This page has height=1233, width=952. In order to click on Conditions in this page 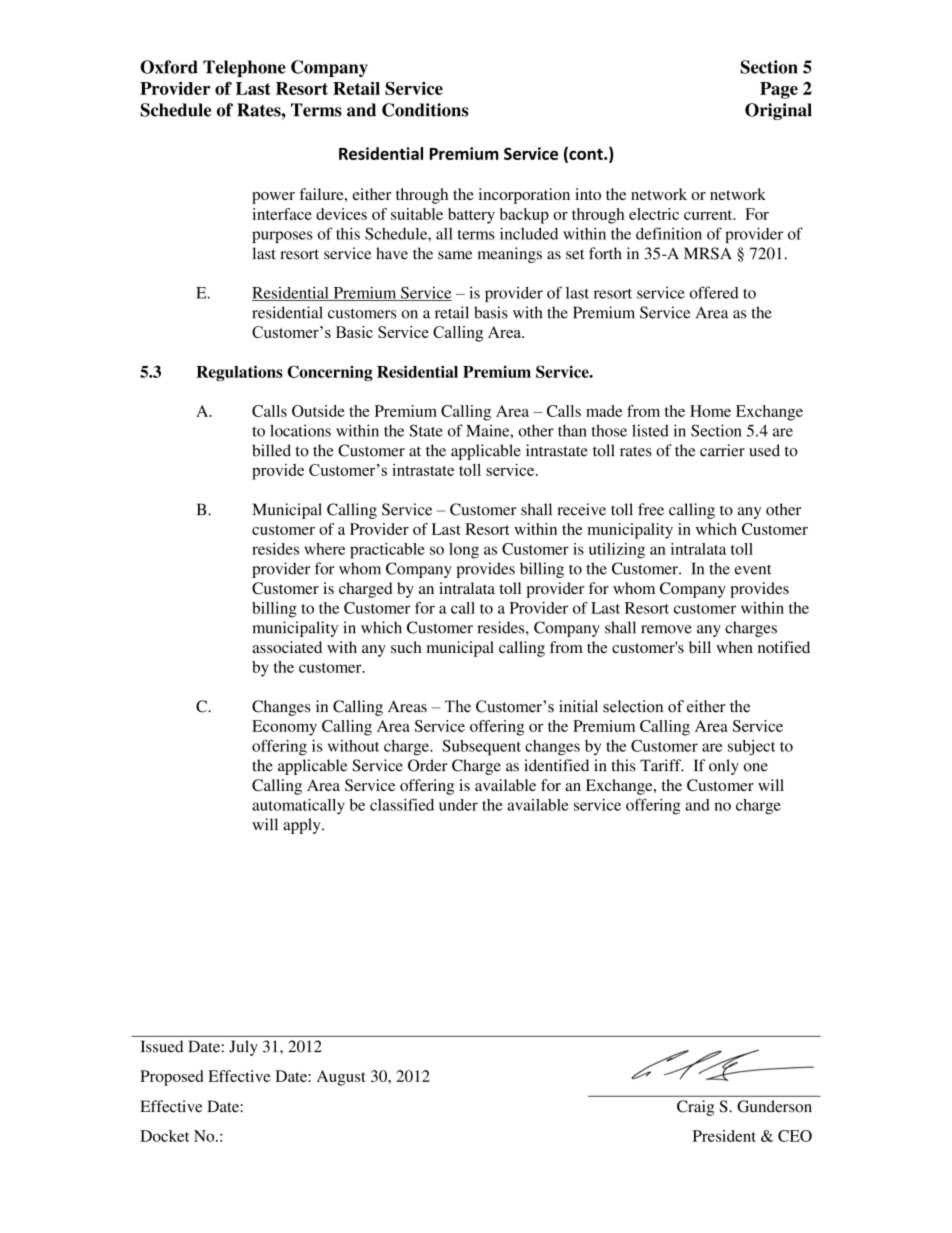, I will do `click(425, 110)`.
